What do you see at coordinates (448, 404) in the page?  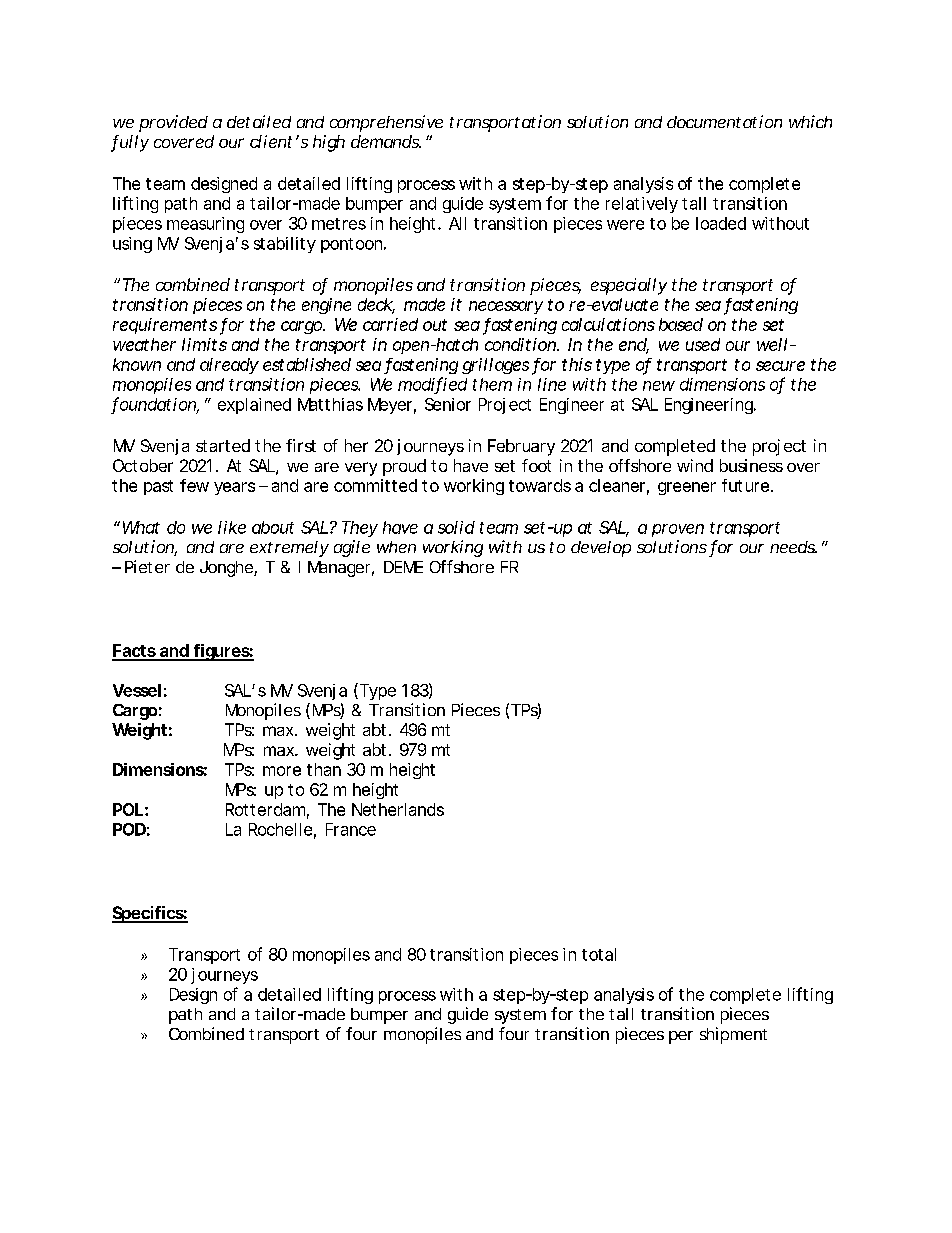 I see `Senior` at bounding box center [448, 404].
